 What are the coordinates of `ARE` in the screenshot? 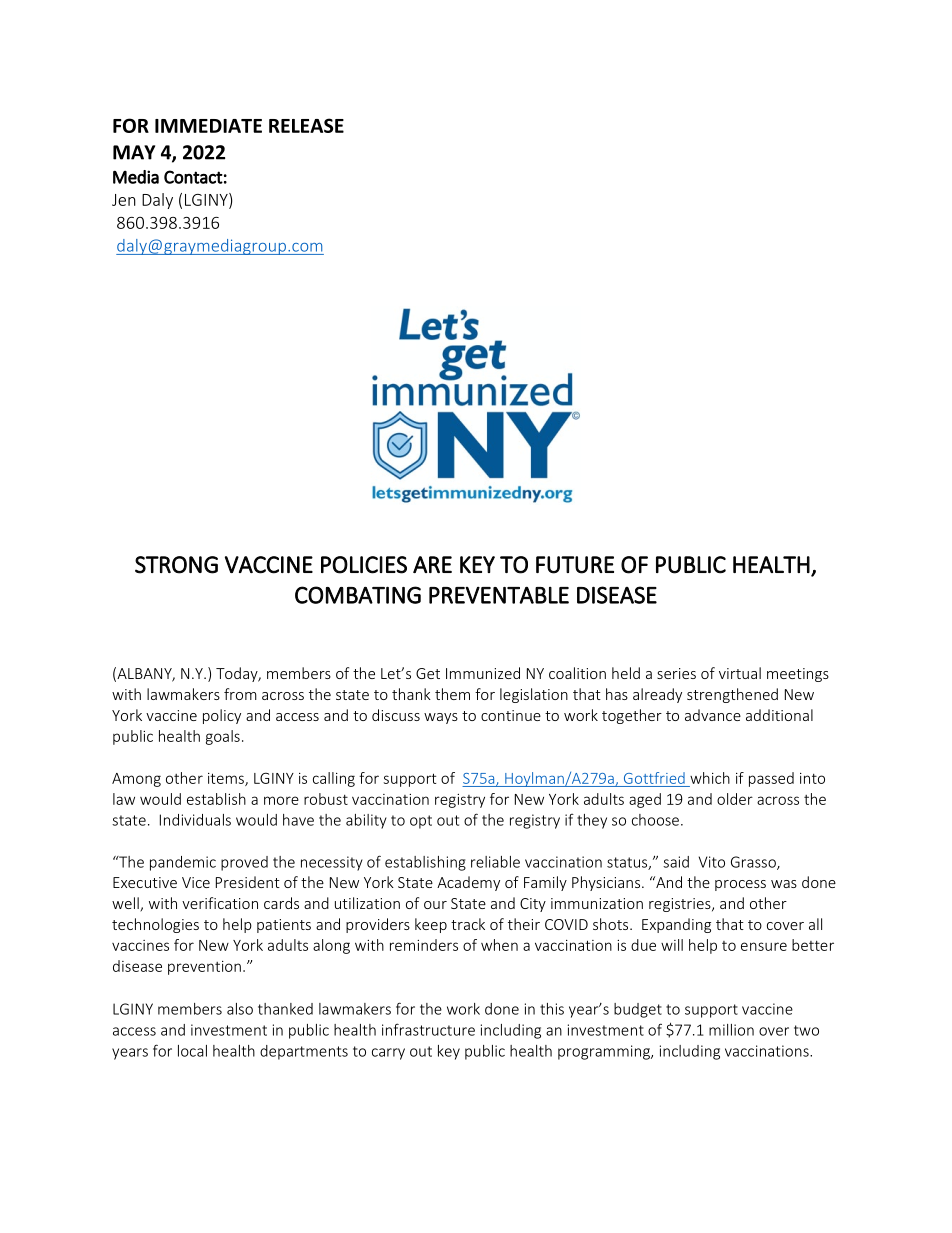 It's located at (432, 564).
